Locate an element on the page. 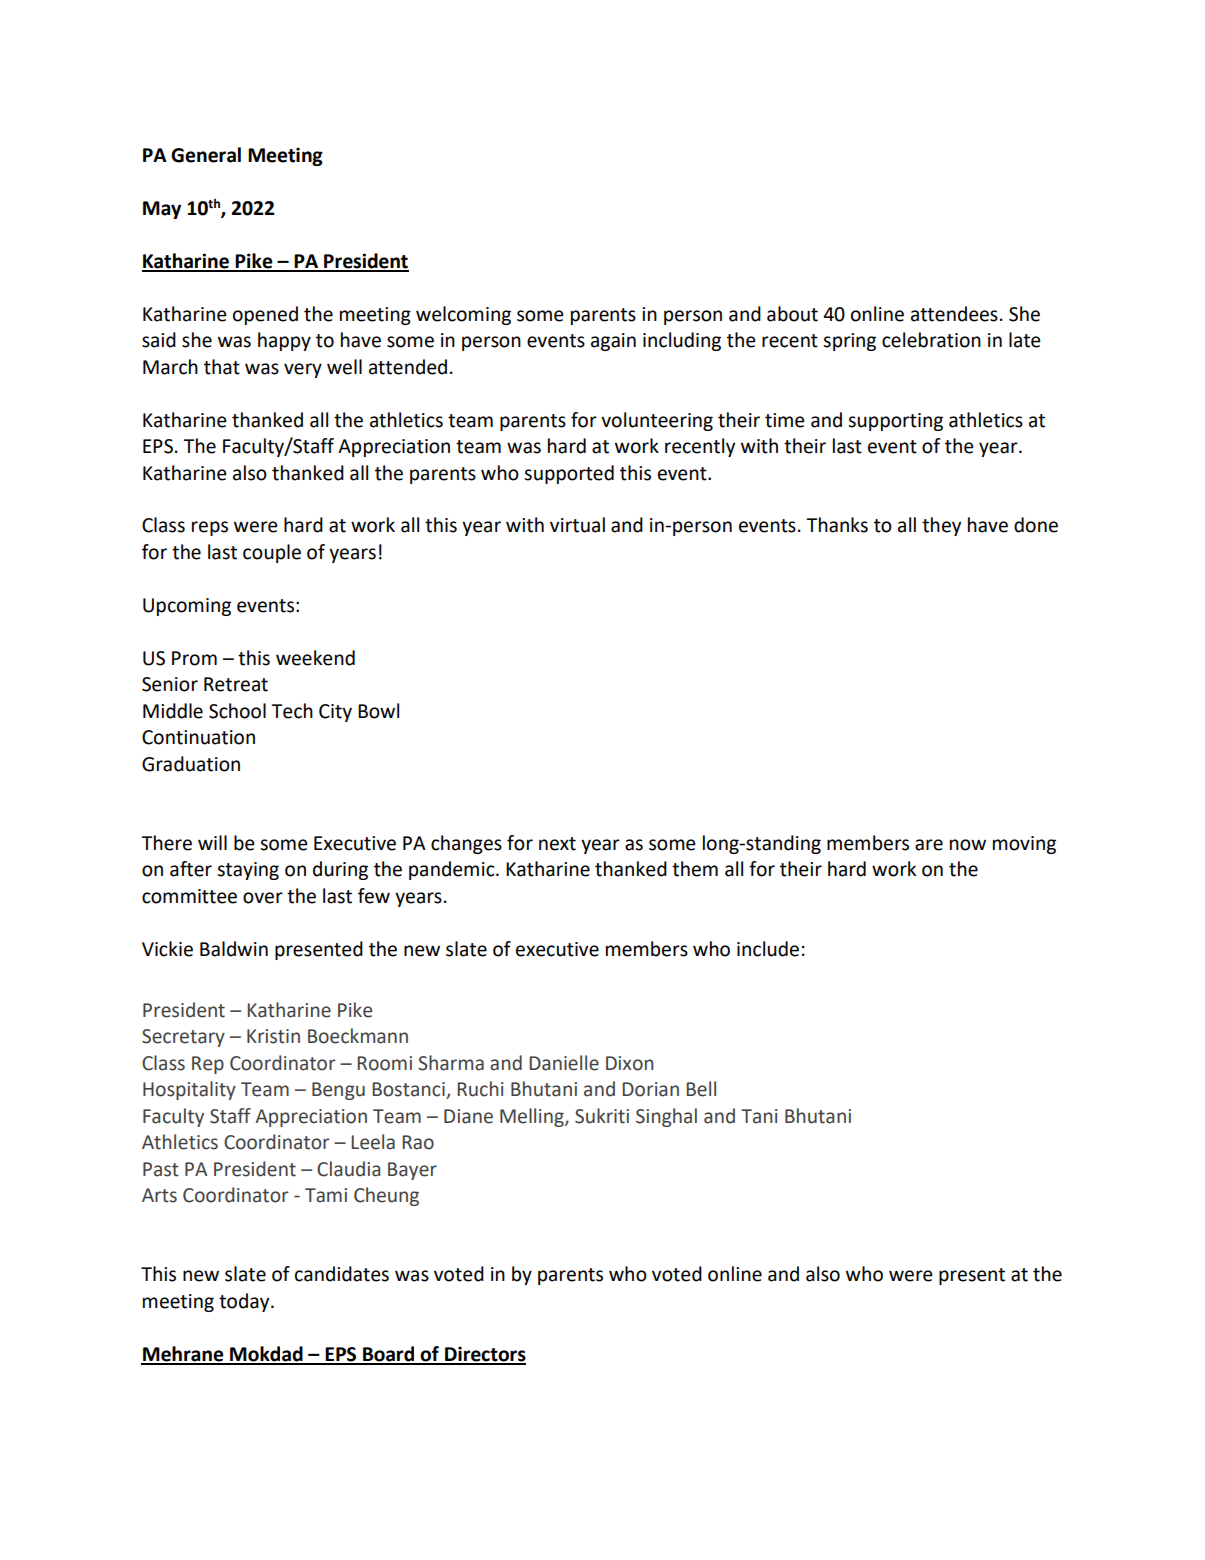 This document has width=1205, height=1560. General is located at coordinates (206, 155).
